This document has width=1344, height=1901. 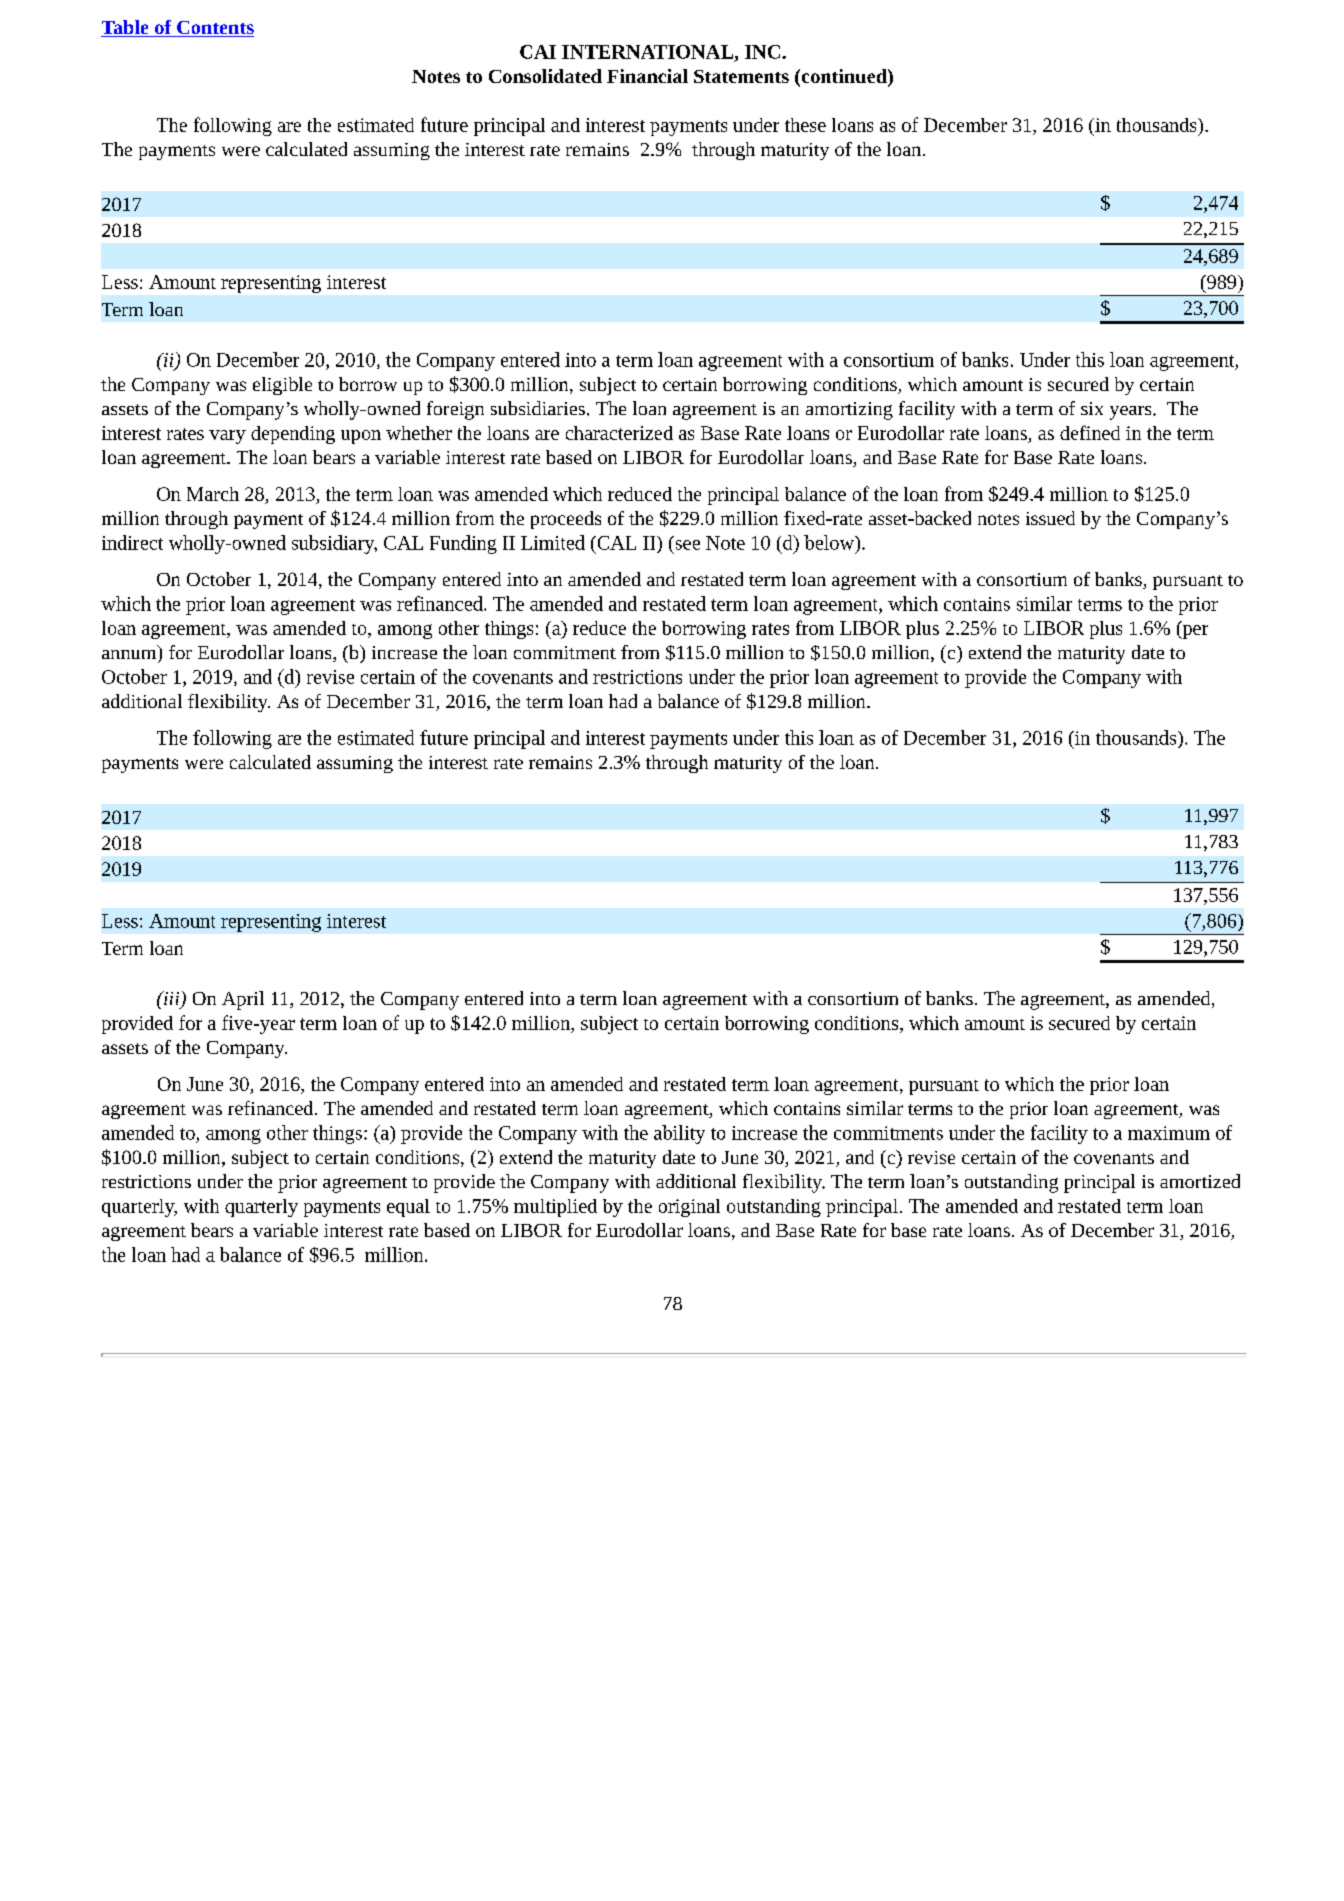 What do you see at coordinates (1090, 432) in the document?
I see `defined` at bounding box center [1090, 432].
